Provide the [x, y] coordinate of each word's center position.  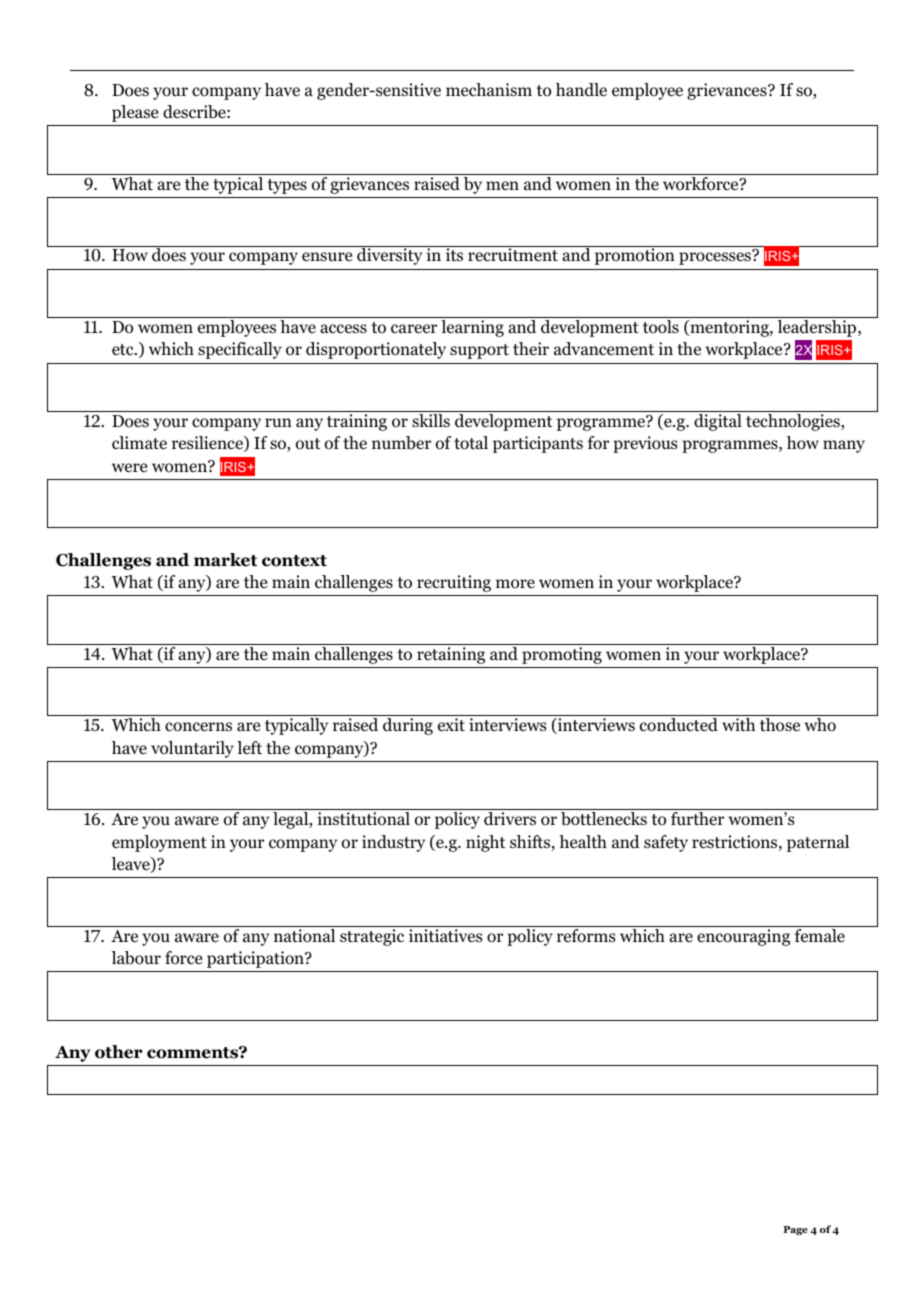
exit [451, 724]
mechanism [489, 89]
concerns [198, 727]
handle [581, 90]
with [738, 724]
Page [796, 1230]
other [119, 1052]
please [135, 113]
